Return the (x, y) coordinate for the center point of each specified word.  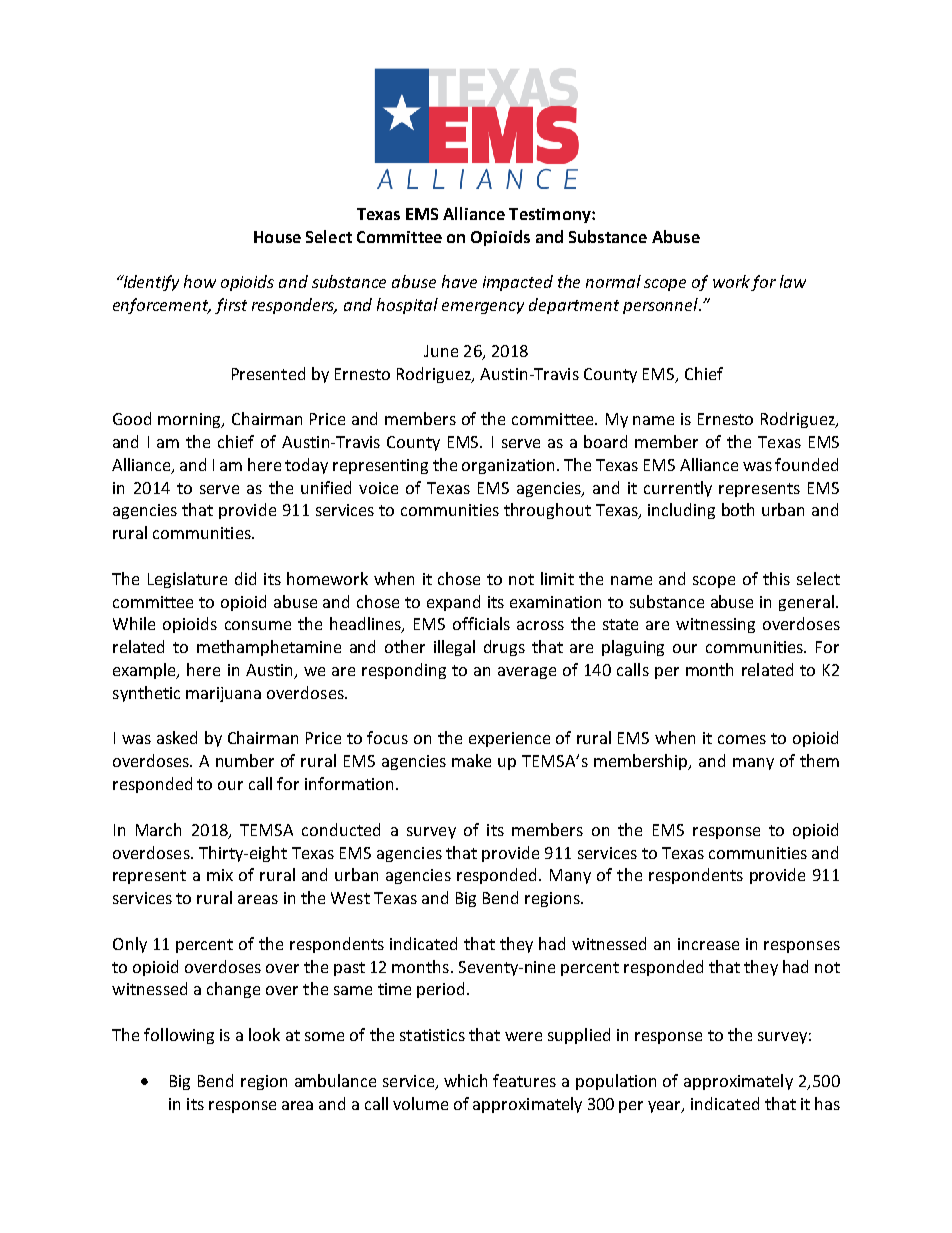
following (179, 1036)
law (793, 281)
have (459, 281)
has (827, 1103)
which (465, 1080)
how (200, 281)
